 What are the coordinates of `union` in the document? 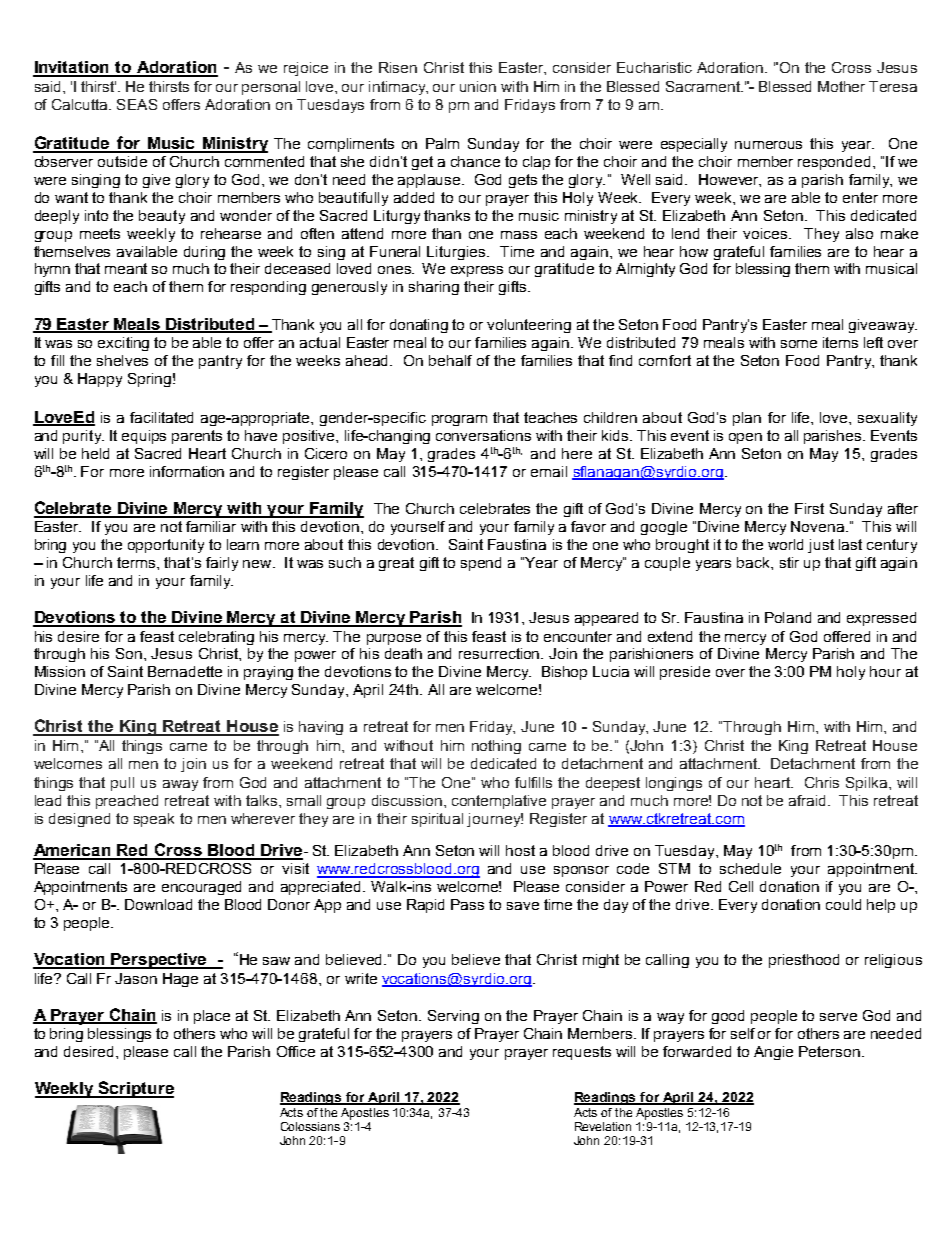 It's located at (478, 86).
